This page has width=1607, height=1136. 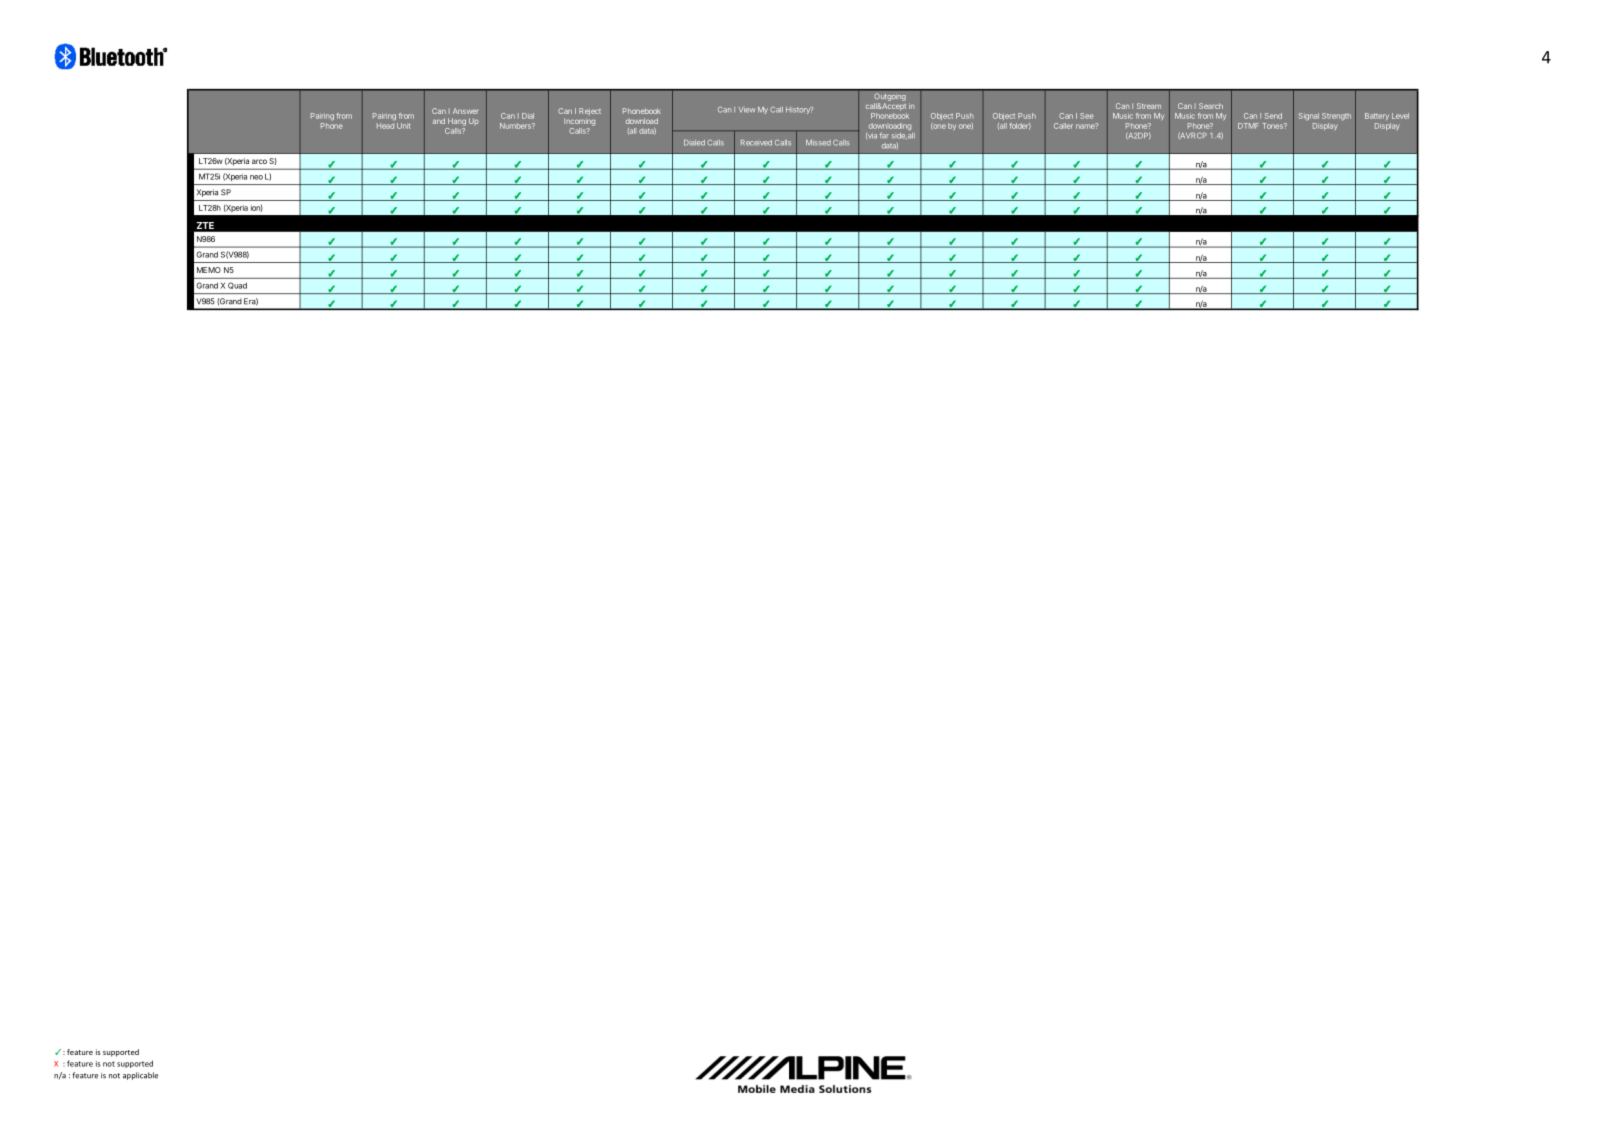 What do you see at coordinates (818, 143) in the page?
I see `Missed` at bounding box center [818, 143].
